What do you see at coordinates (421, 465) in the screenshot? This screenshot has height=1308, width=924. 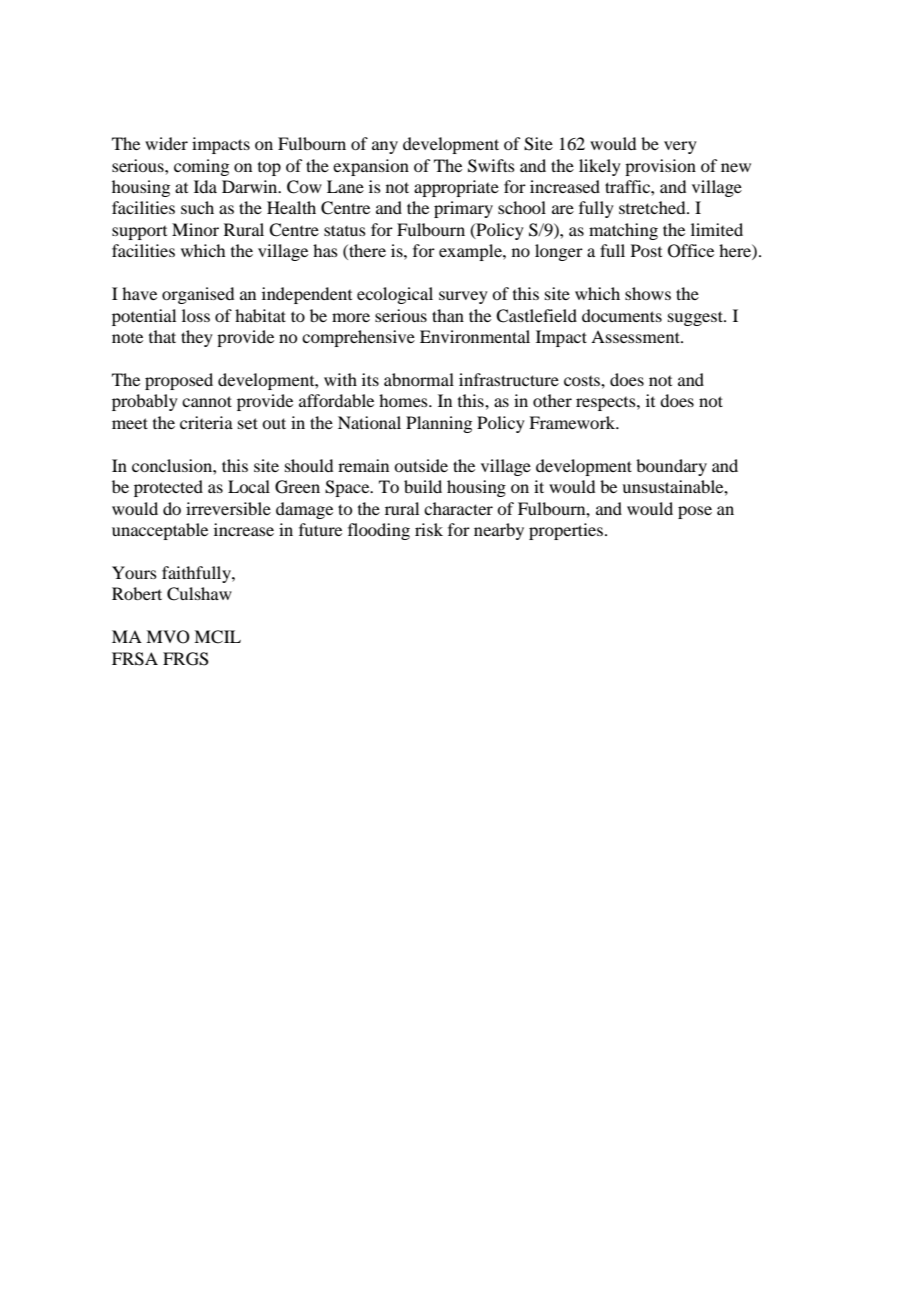 I see `outside` at bounding box center [421, 465].
